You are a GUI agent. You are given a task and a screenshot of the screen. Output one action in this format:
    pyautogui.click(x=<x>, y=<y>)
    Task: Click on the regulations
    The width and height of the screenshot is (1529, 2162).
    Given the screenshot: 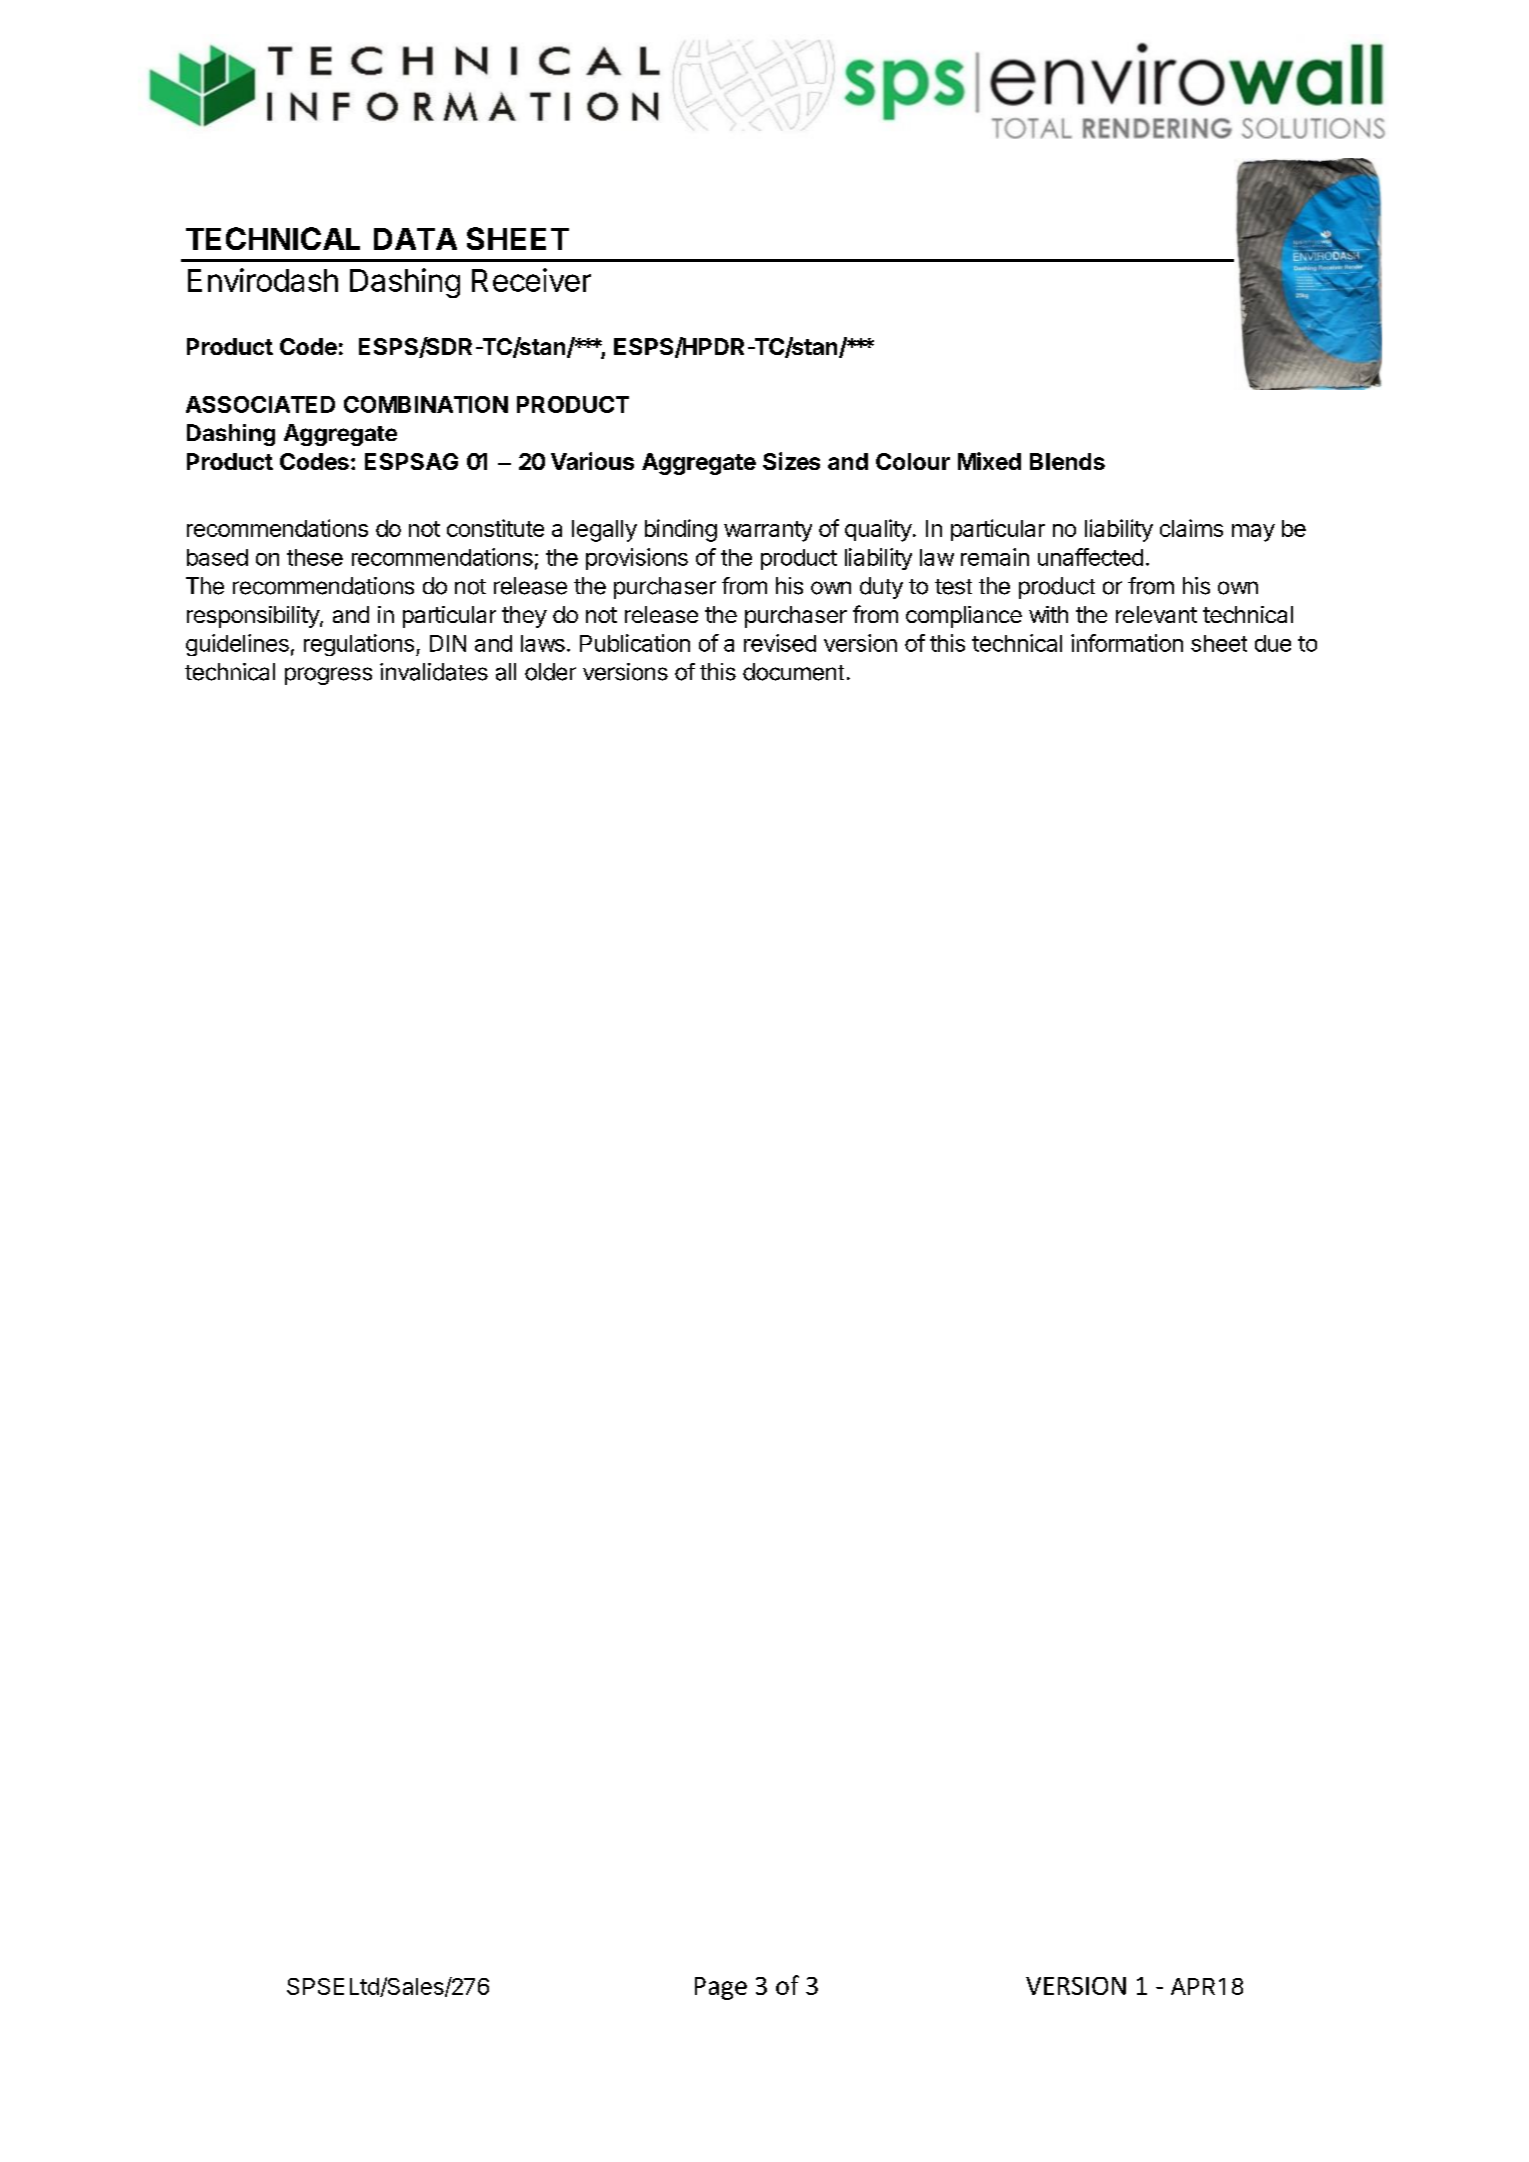 What is the action you would take?
    pyautogui.click(x=359, y=645)
